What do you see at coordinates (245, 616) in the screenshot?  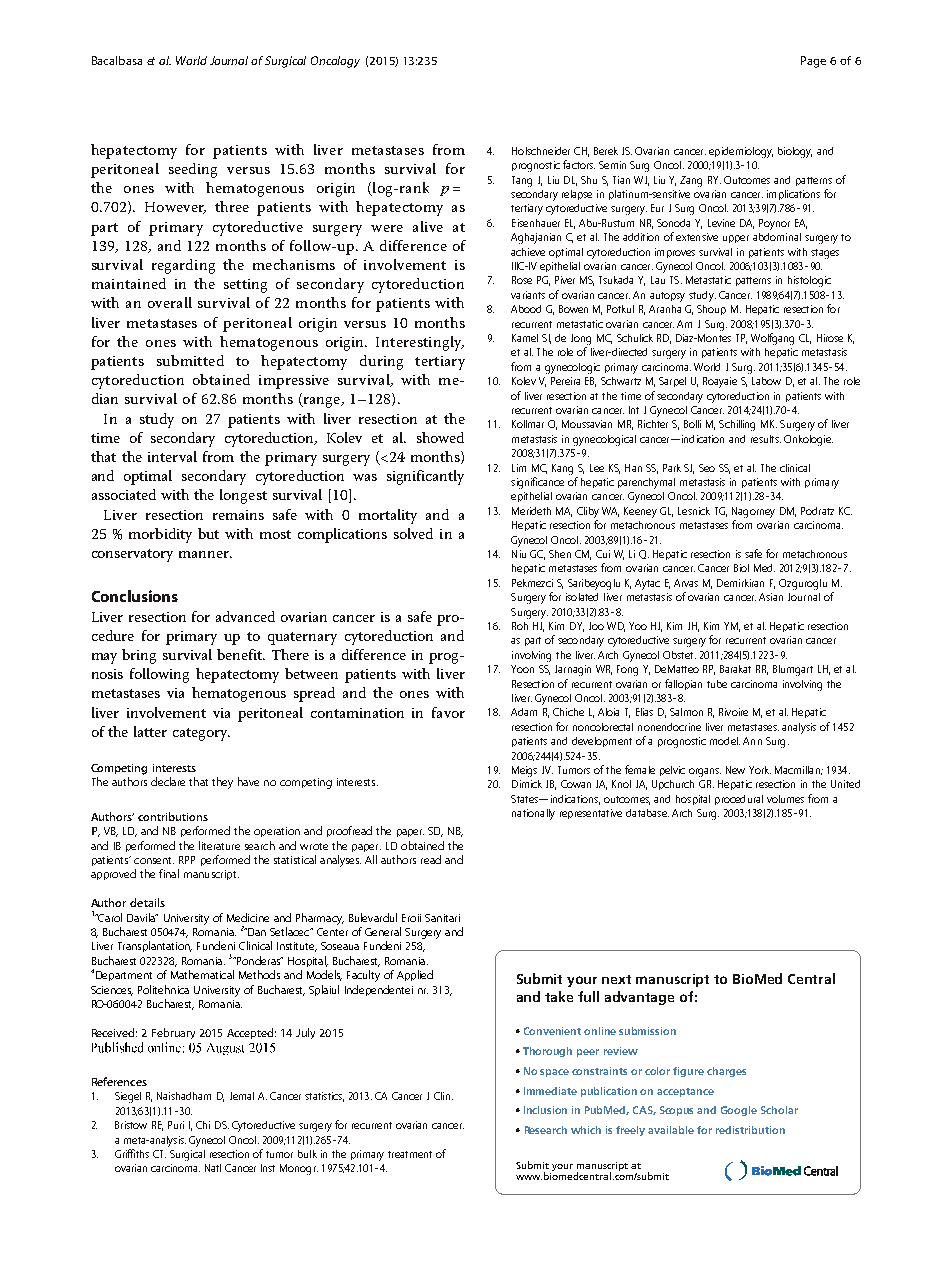 I see `advanced` at bounding box center [245, 616].
